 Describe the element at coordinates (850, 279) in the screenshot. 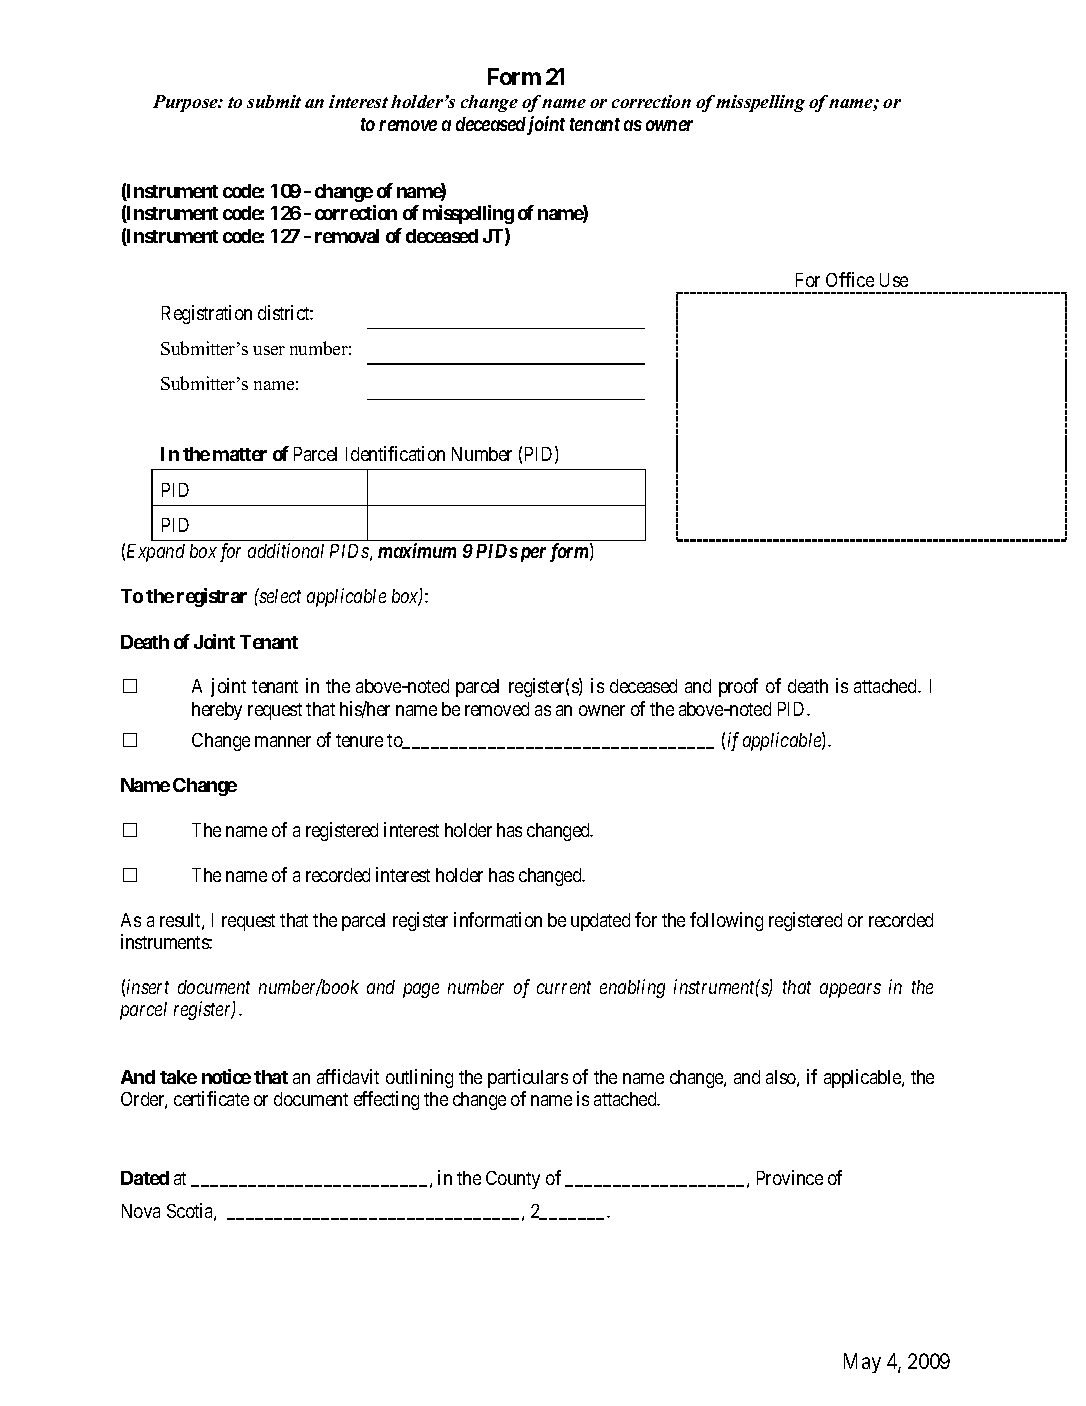

I see `Office` at that location.
